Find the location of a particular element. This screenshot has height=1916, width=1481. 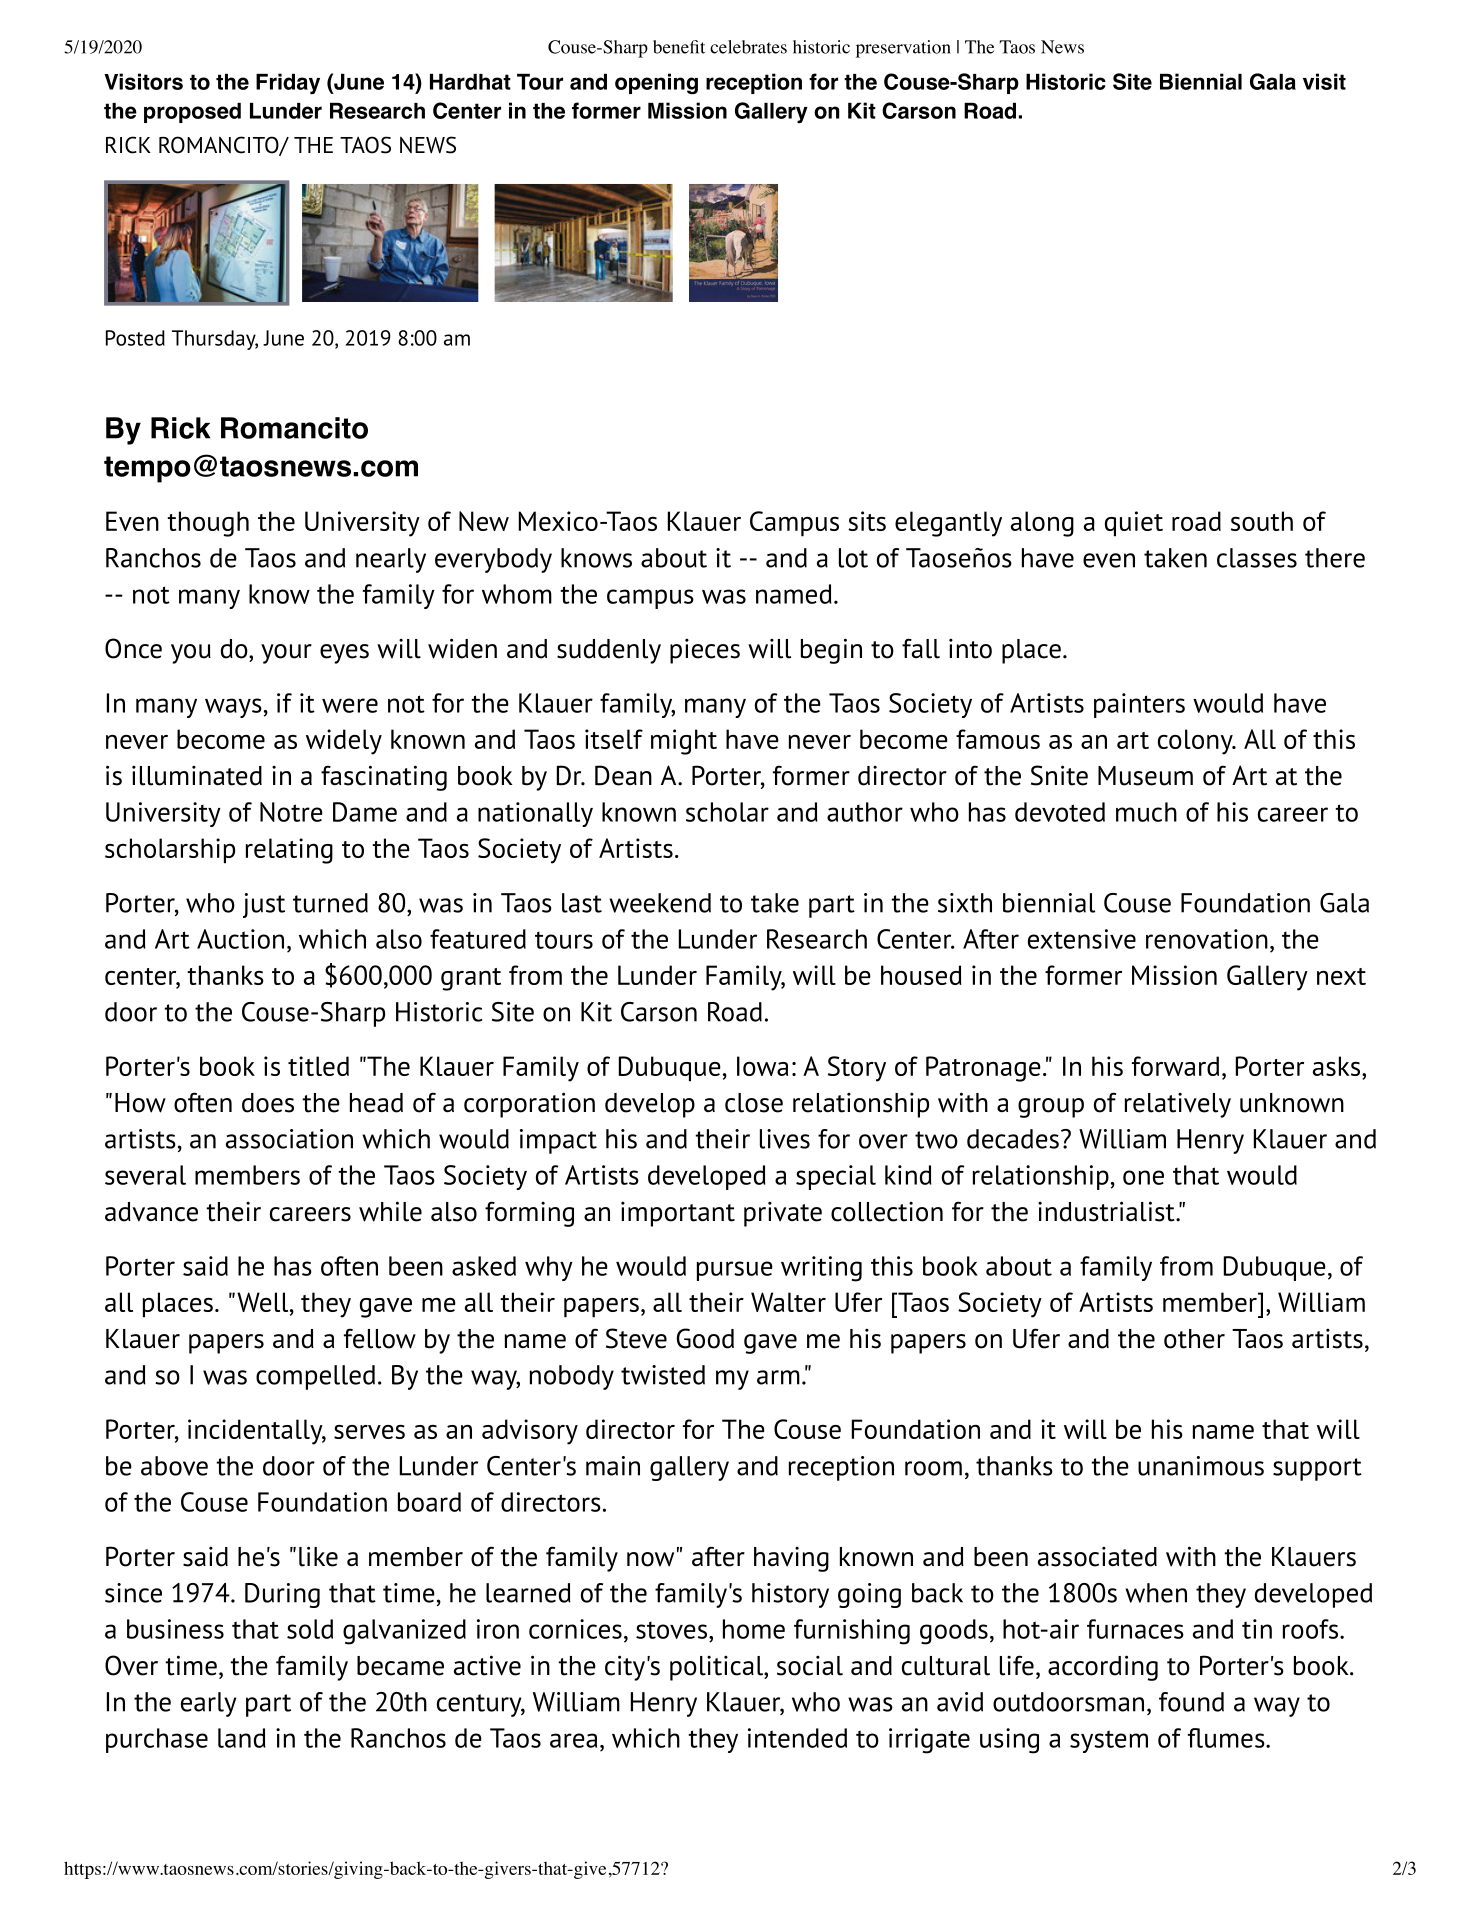

political is located at coordinates (717, 1668).
